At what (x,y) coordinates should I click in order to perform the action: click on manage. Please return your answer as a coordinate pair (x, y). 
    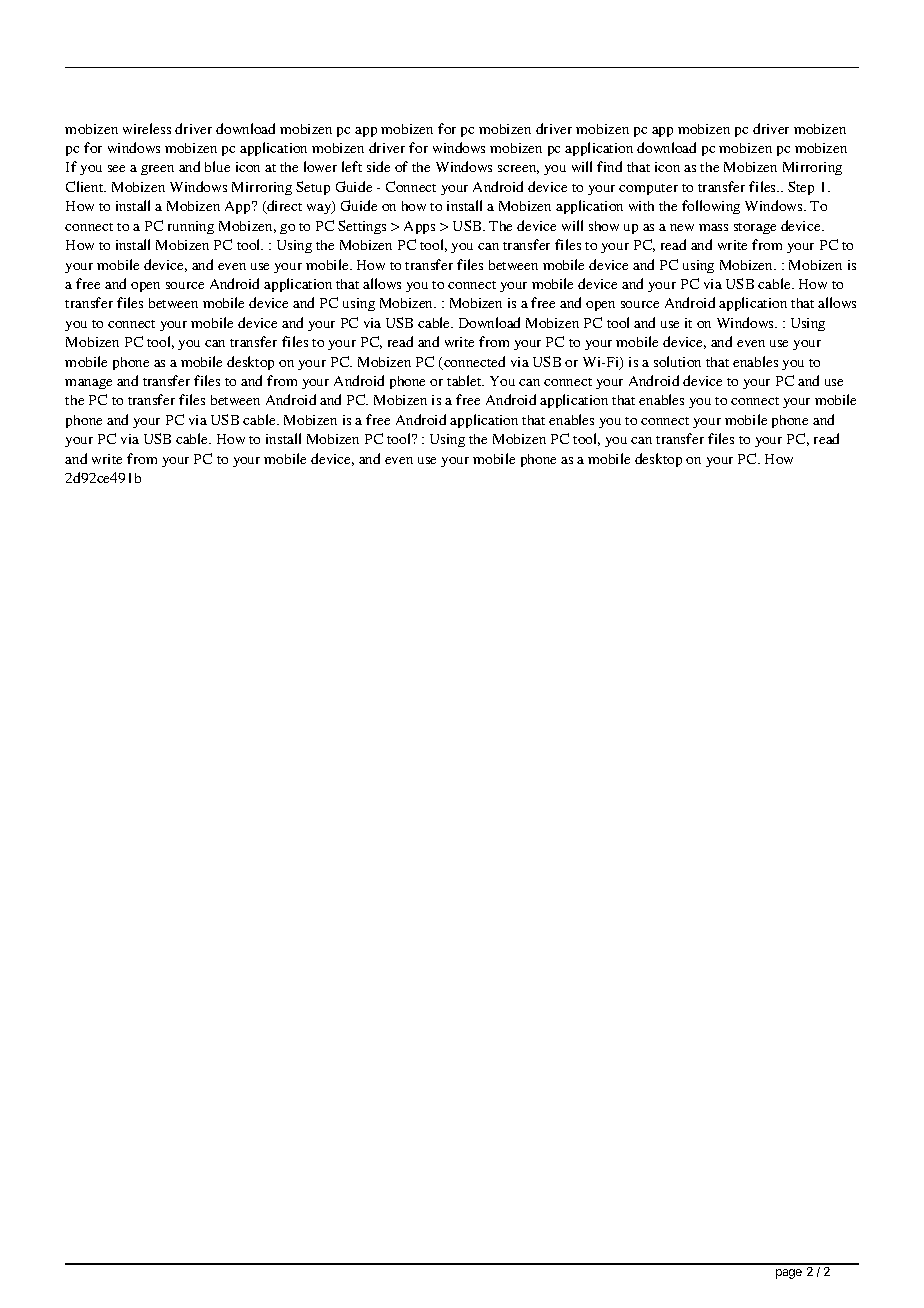
    Looking at the image, I should click on (88, 384).
